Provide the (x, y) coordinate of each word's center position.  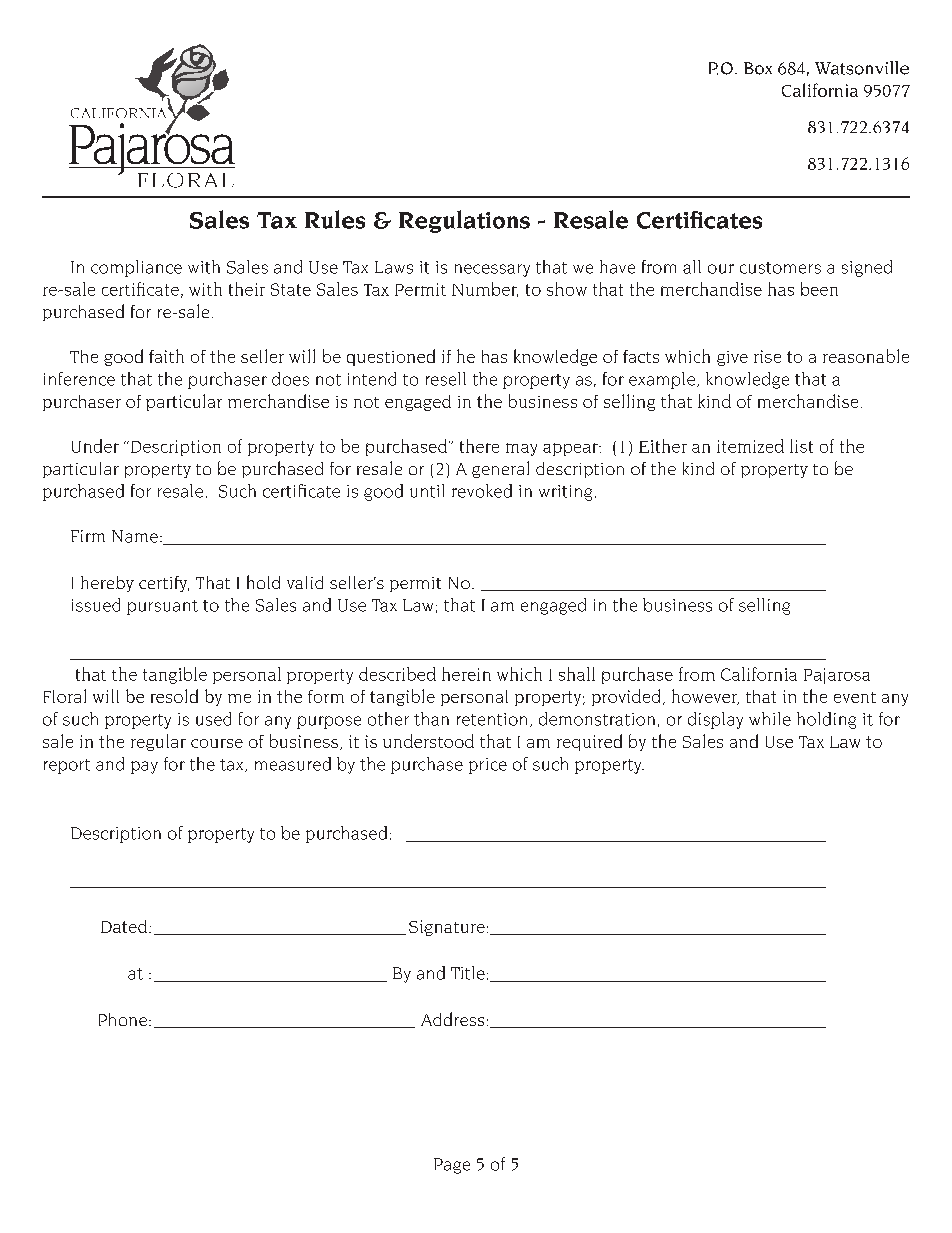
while (770, 719)
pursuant (162, 607)
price (488, 766)
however (705, 697)
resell (446, 379)
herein (466, 674)
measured (293, 764)
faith (166, 356)
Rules (335, 219)
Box (758, 68)
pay (144, 767)
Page (452, 1166)
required (589, 742)
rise (767, 356)
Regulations (464, 221)
